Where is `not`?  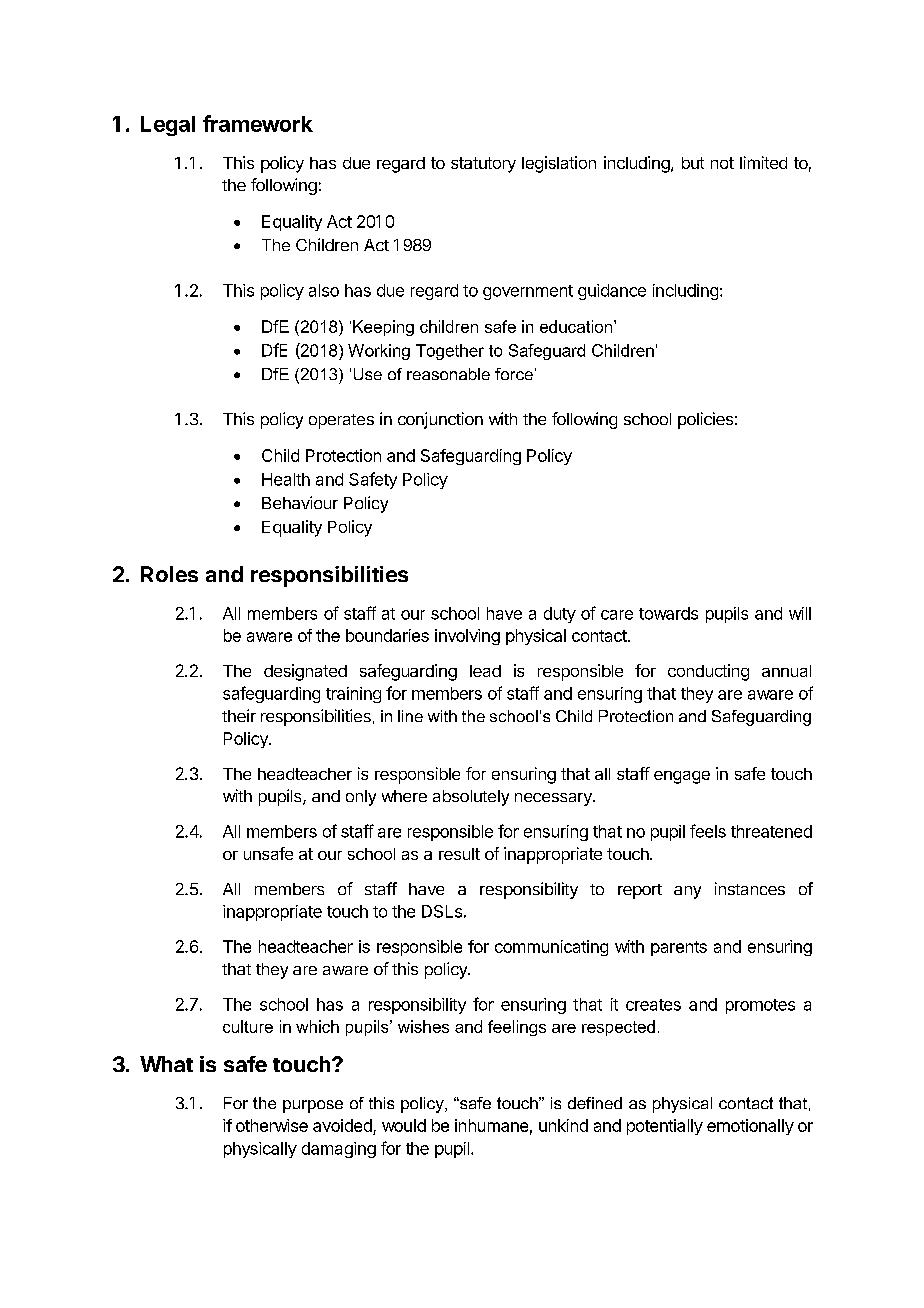 not is located at coordinates (722, 163).
